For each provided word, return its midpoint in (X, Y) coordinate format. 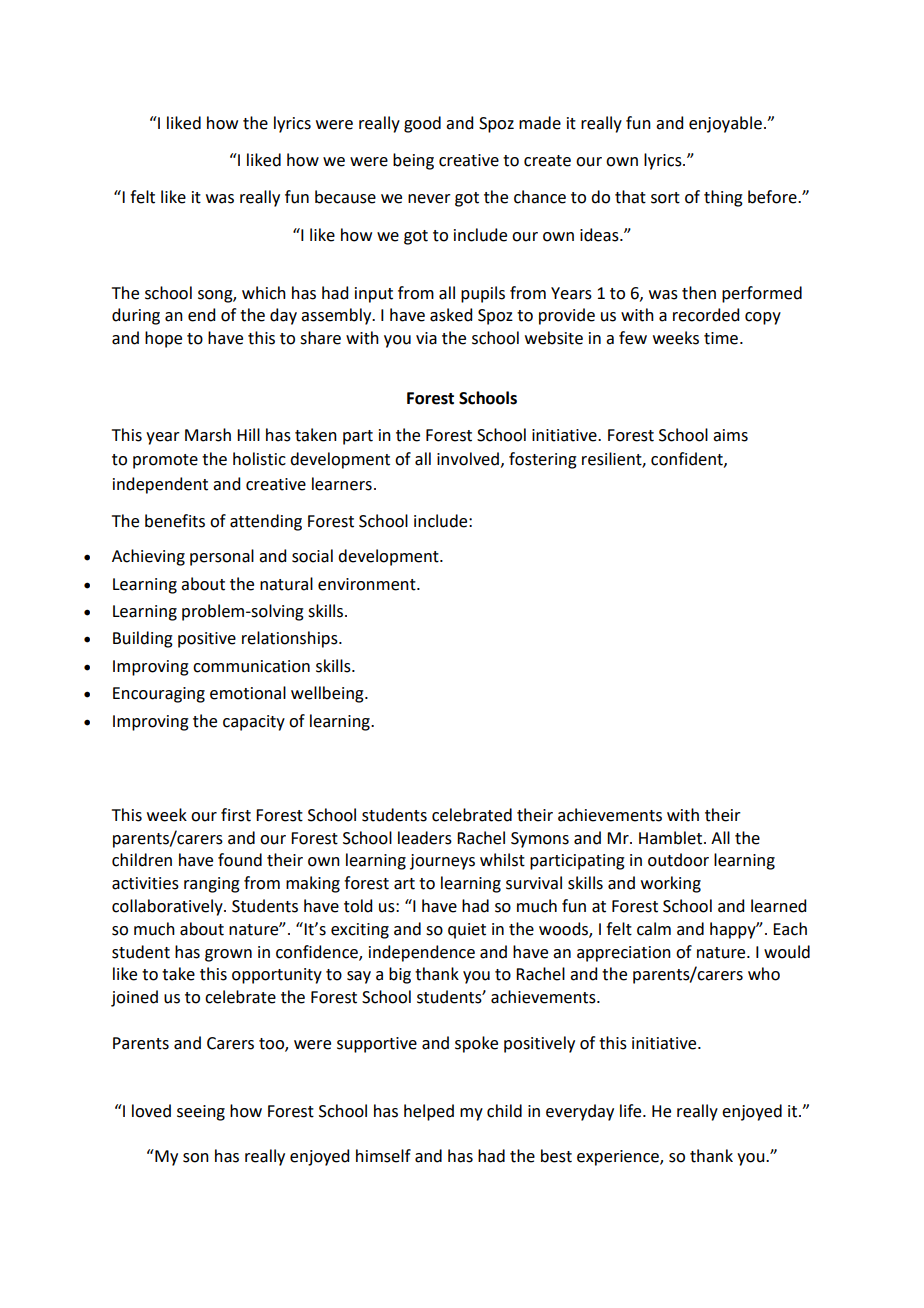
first (236, 815)
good (422, 124)
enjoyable (725, 124)
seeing (201, 1113)
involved (468, 459)
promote (165, 461)
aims (730, 435)
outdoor (678, 860)
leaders (425, 838)
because (345, 197)
